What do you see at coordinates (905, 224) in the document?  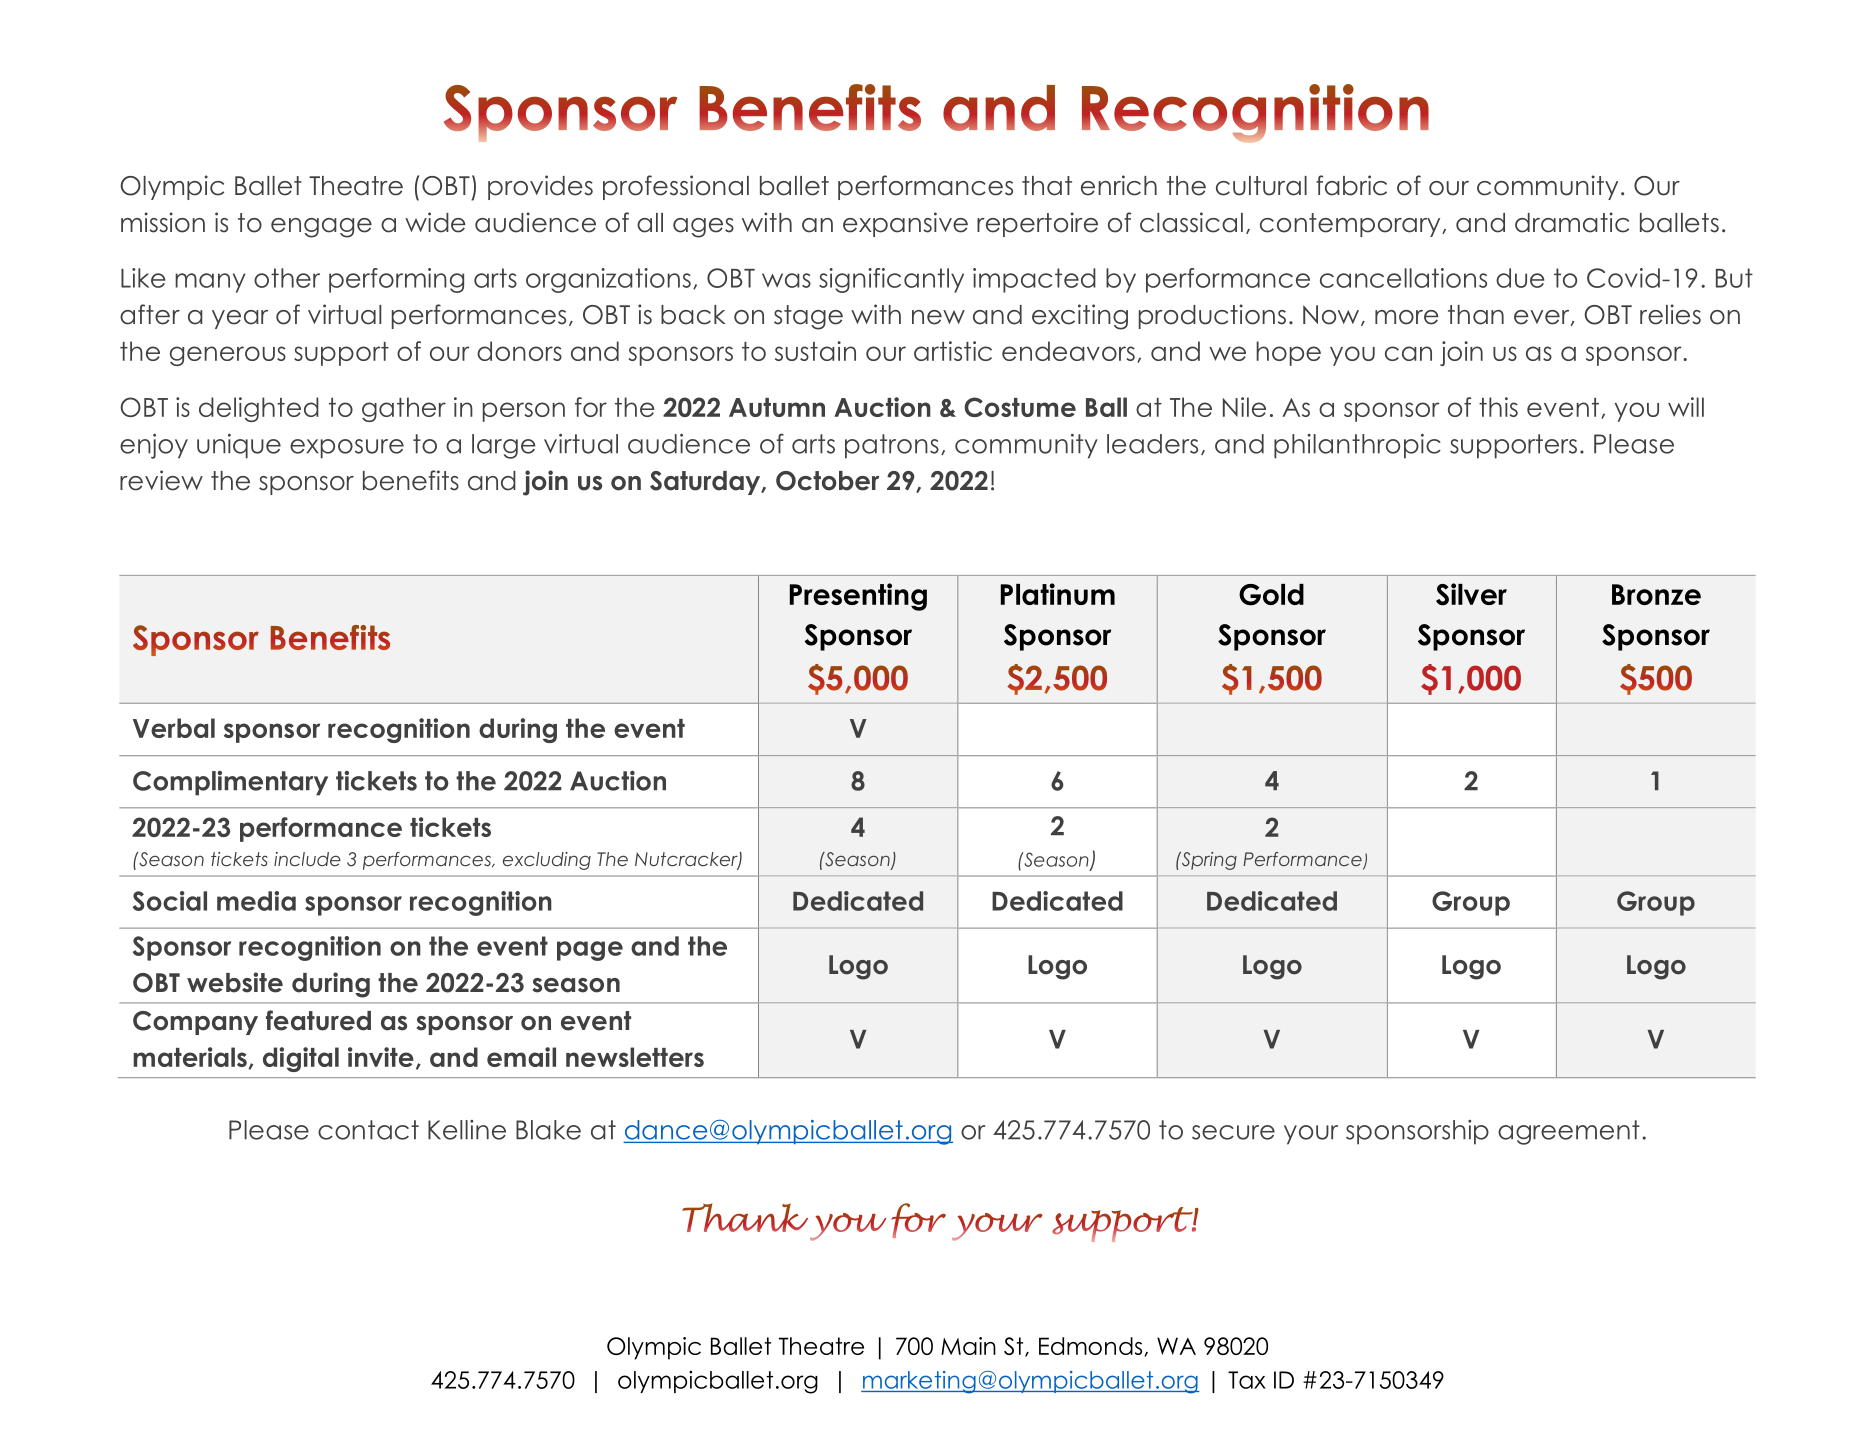 I see `expansive` at bounding box center [905, 224].
